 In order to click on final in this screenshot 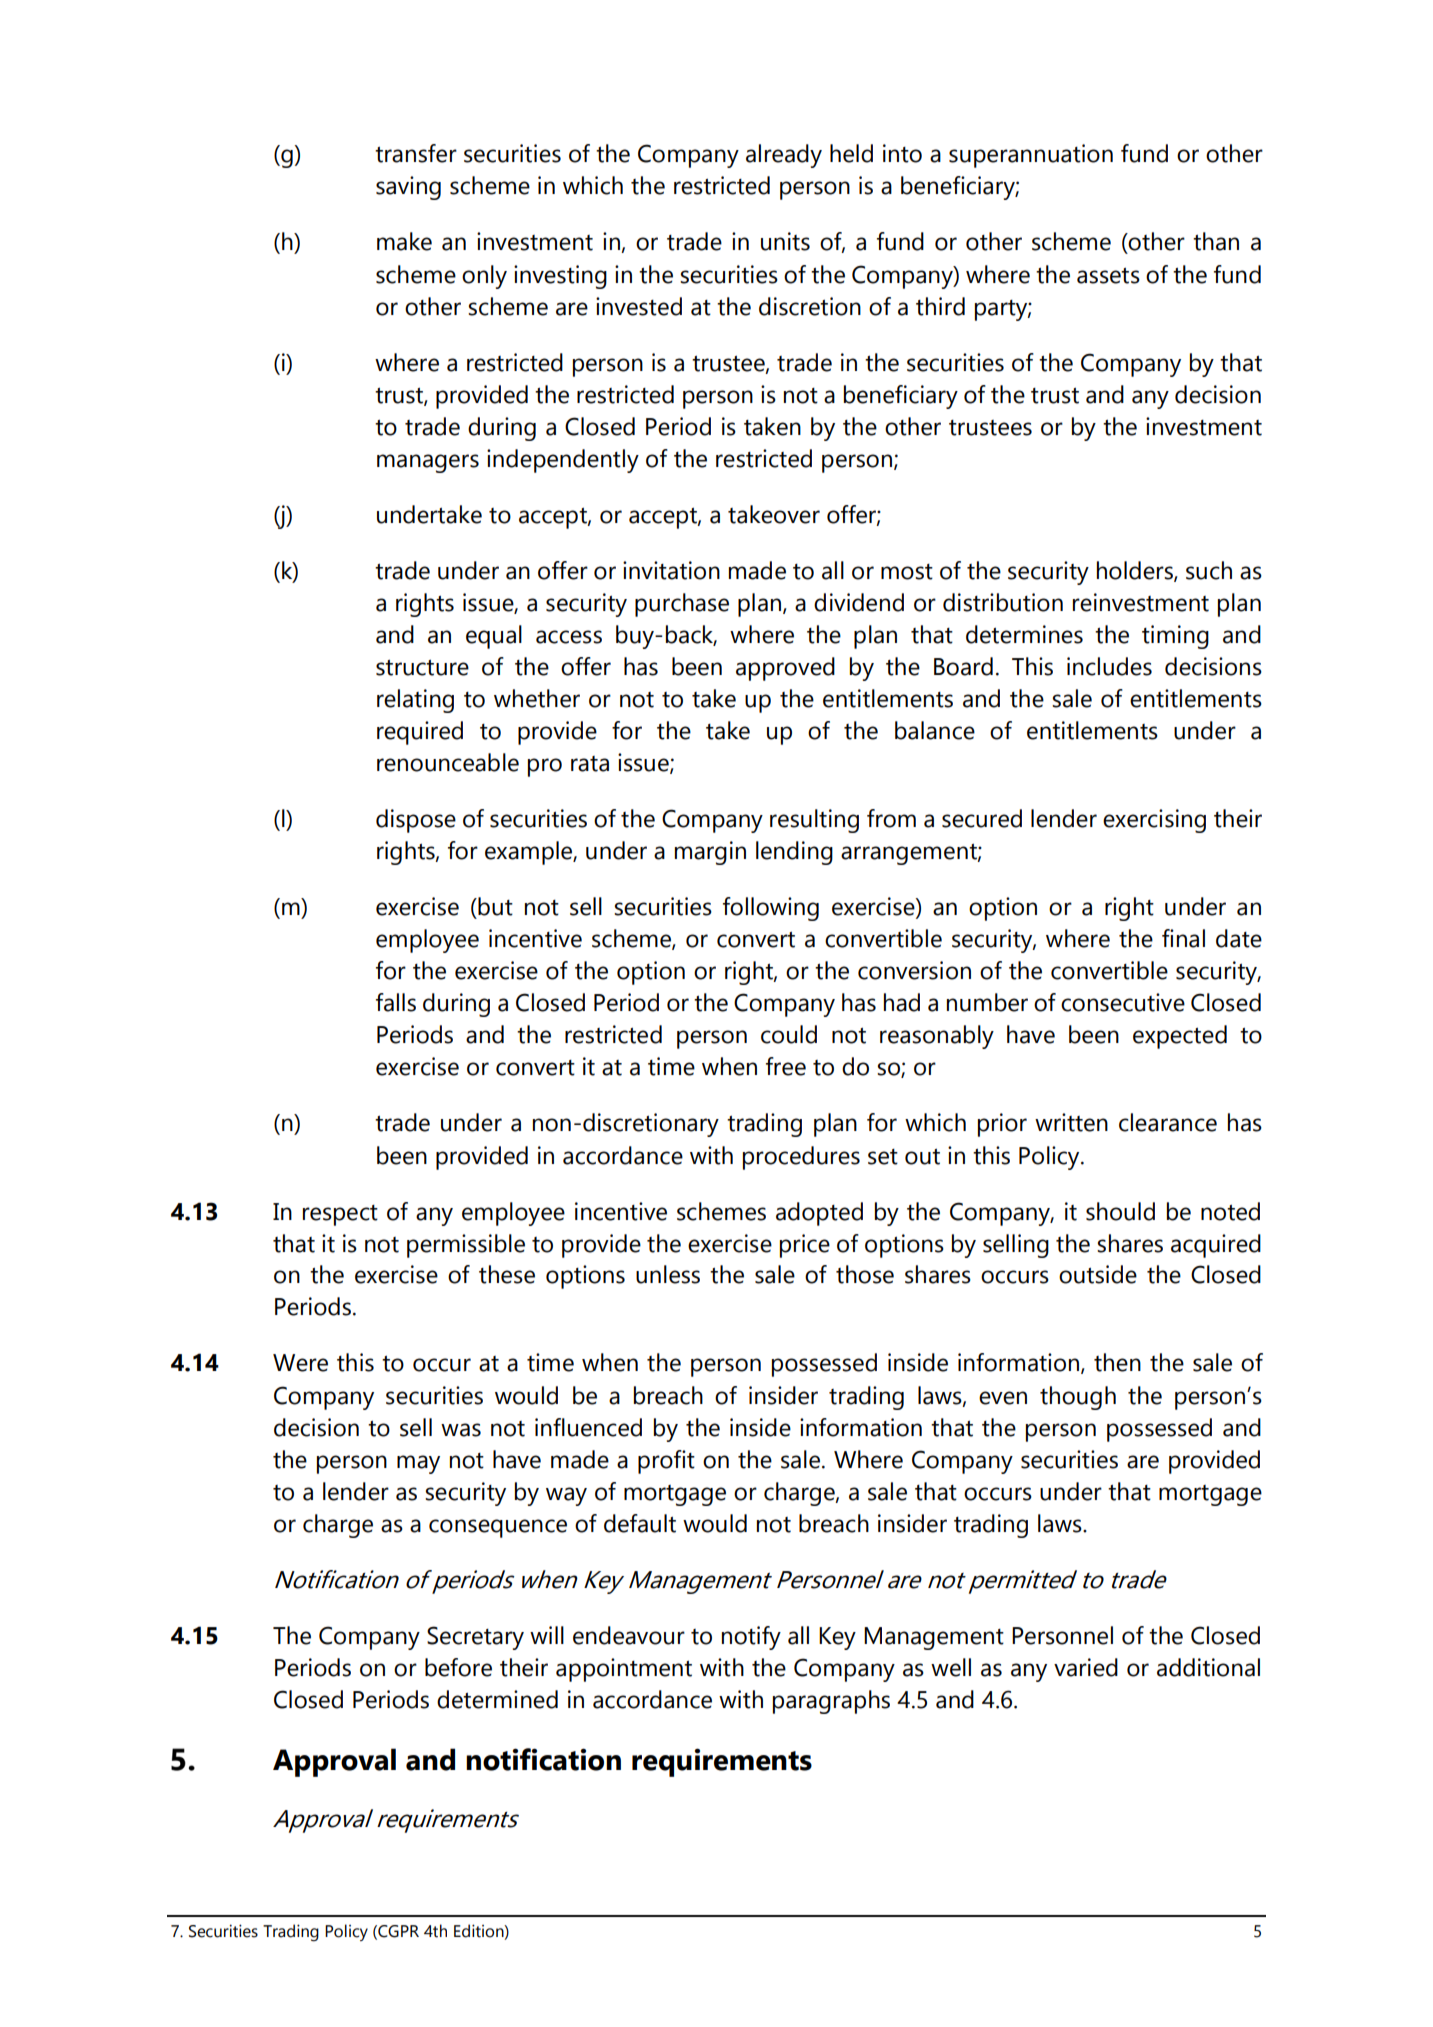, I will do `click(1183, 938)`.
